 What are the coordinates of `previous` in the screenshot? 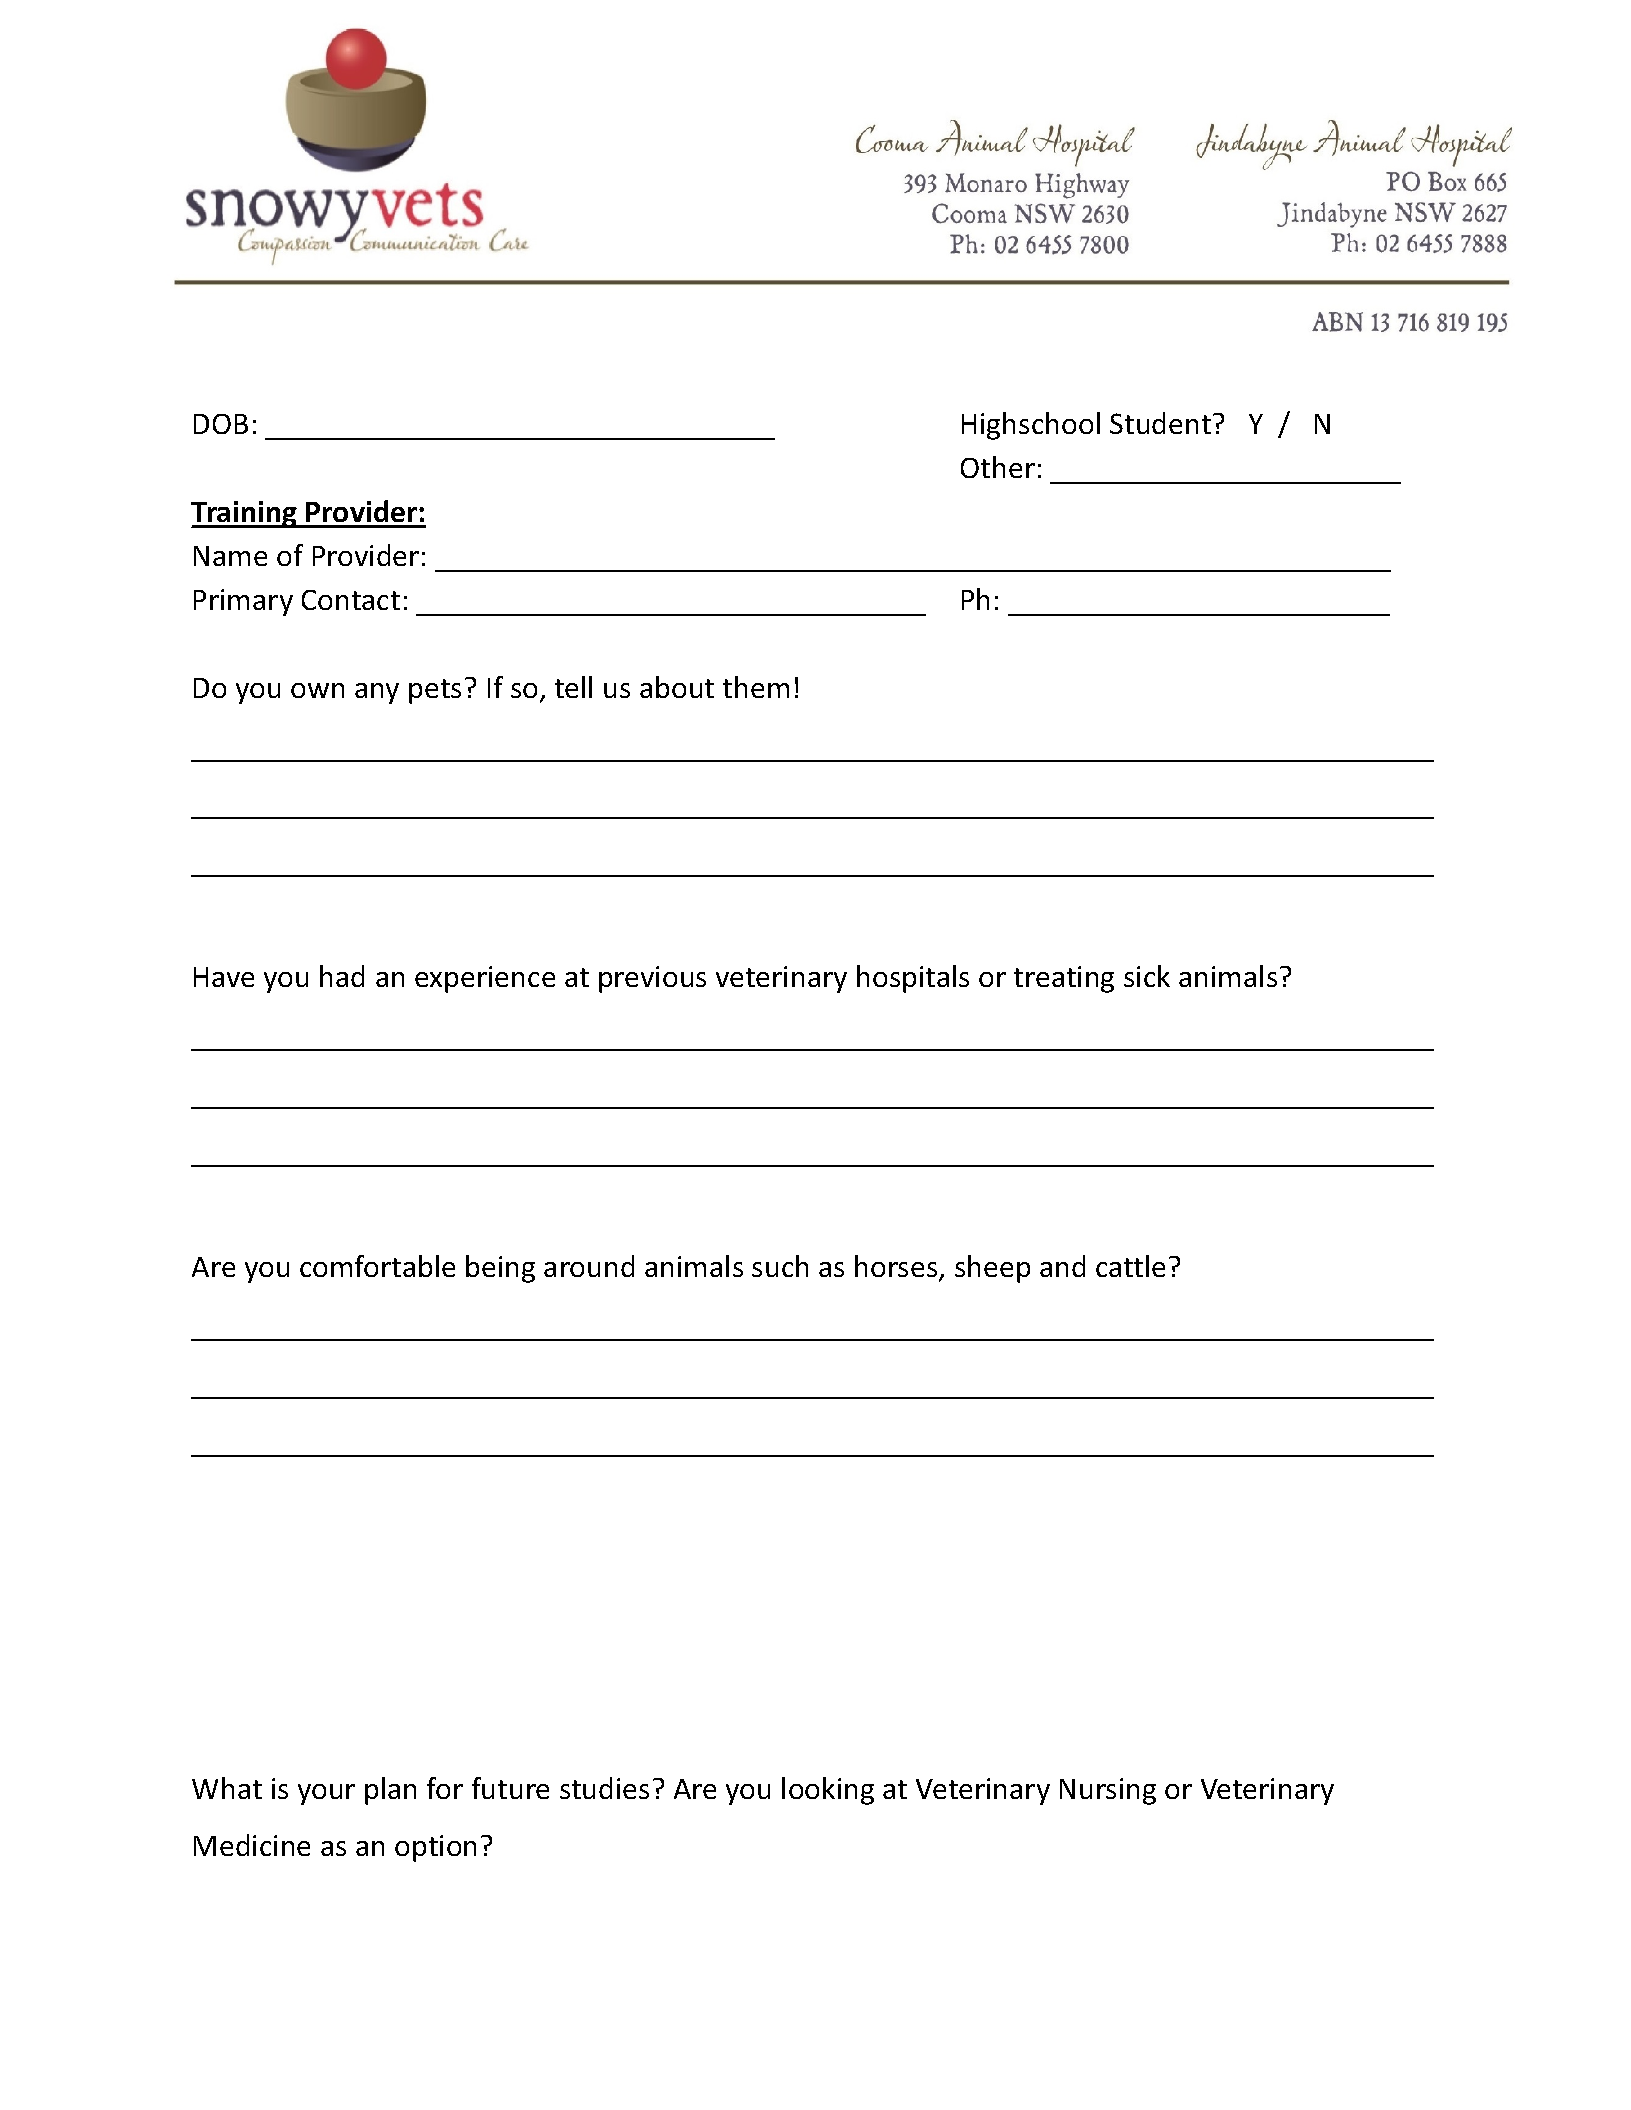 It's located at (652, 979).
